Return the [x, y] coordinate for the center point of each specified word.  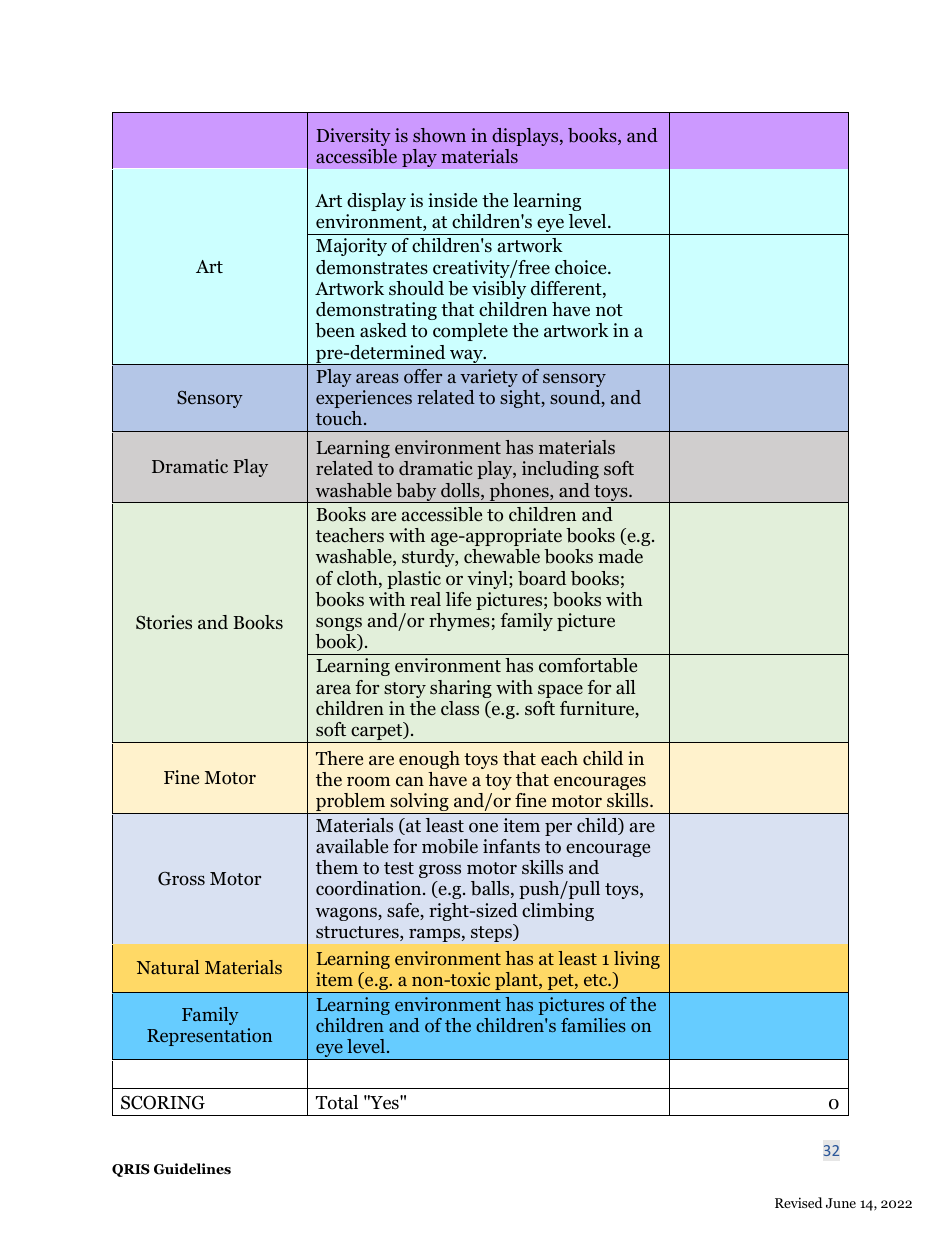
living [637, 960]
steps [492, 933]
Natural [168, 967]
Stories [164, 622]
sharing [461, 689]
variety [489, 378]
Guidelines [192, 1169]
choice [582, 267]
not [609, 310]
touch [340, 418]
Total [337, 1102]
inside [452, 200]
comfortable [588, 665]
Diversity [353, 137]
